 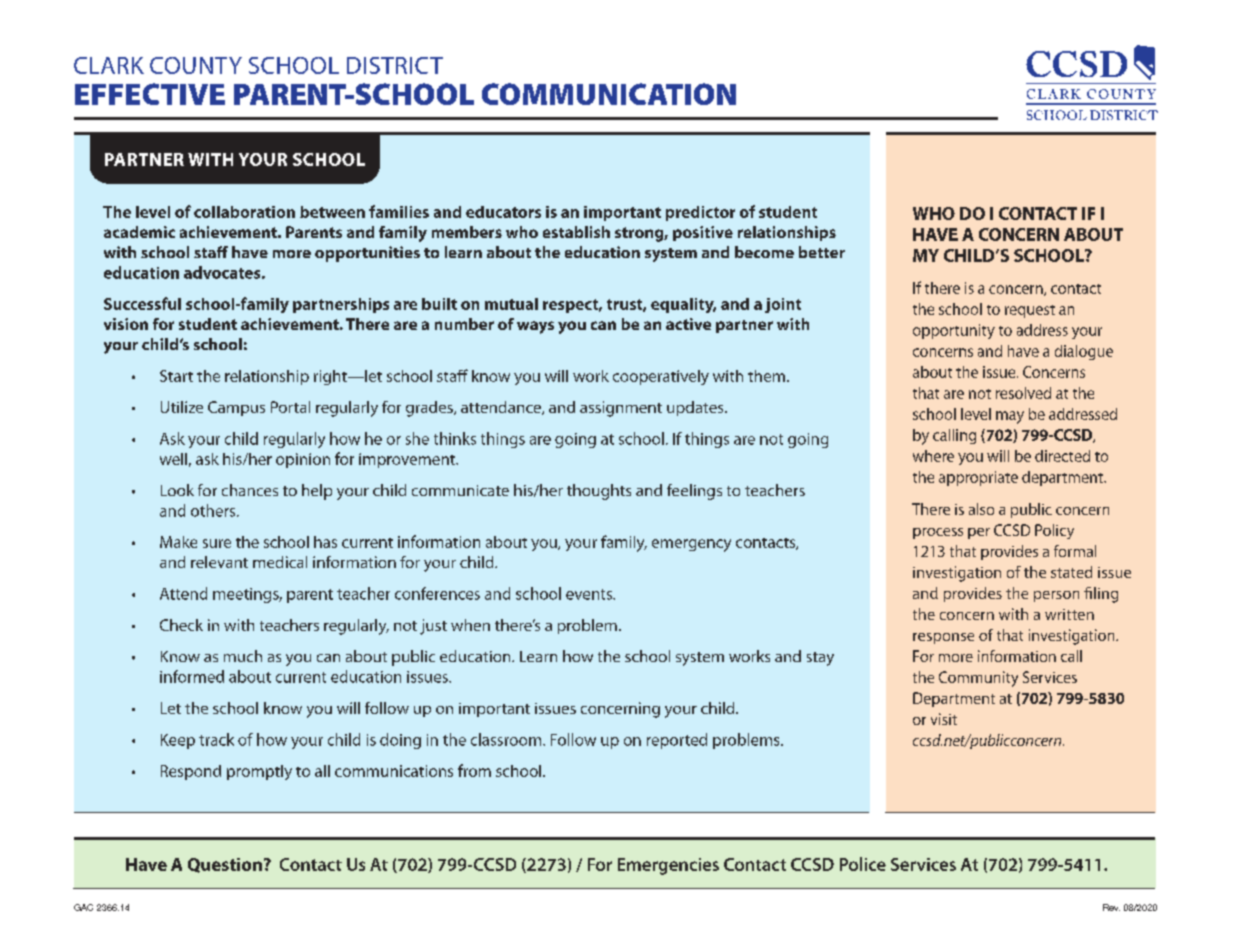 What do you see at coordinates (225, 865) in the document?
I see `Question` at bounding box center [225, 865].
